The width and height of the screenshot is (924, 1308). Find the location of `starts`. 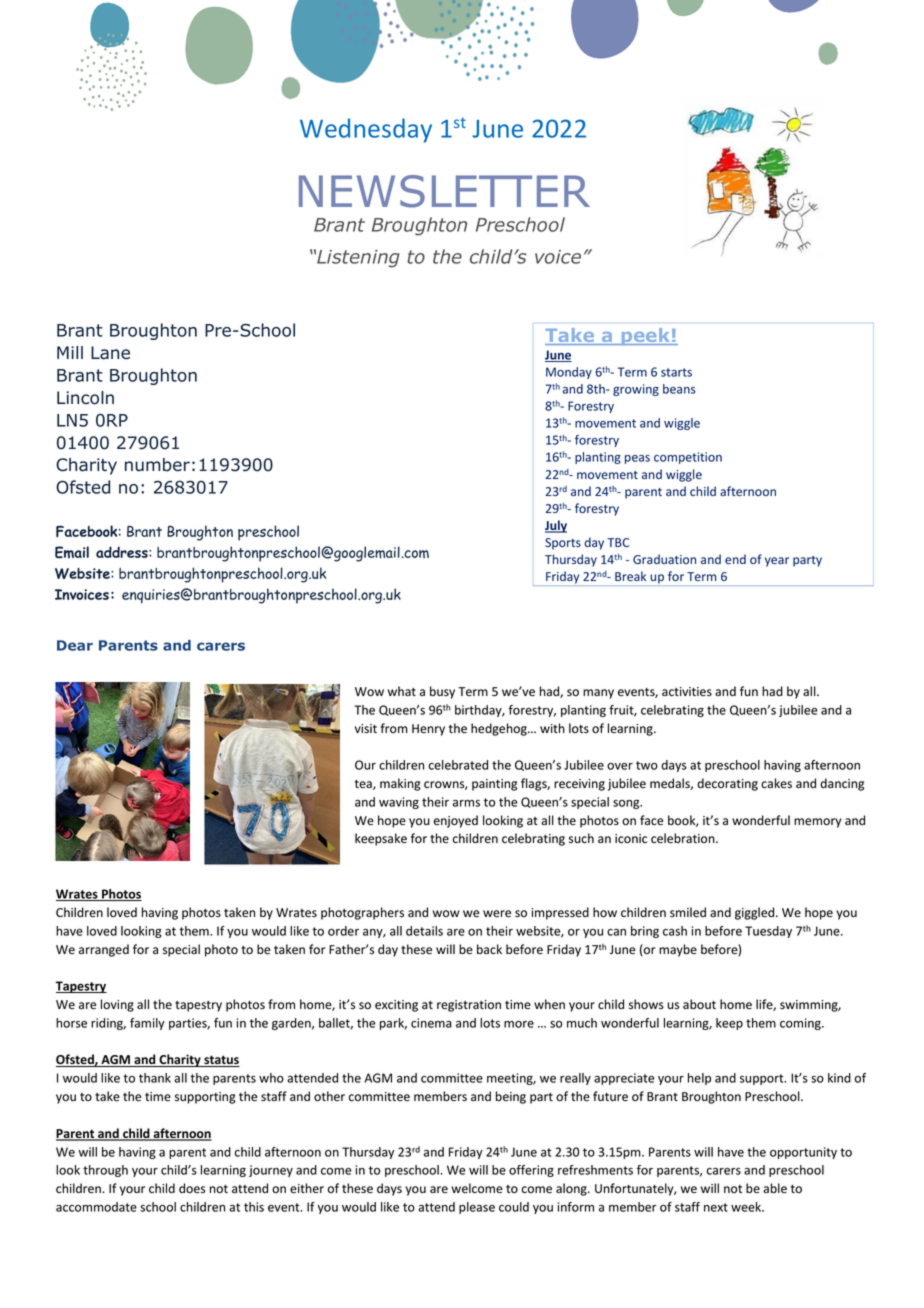

starts is located at coordinates (676, 372).
